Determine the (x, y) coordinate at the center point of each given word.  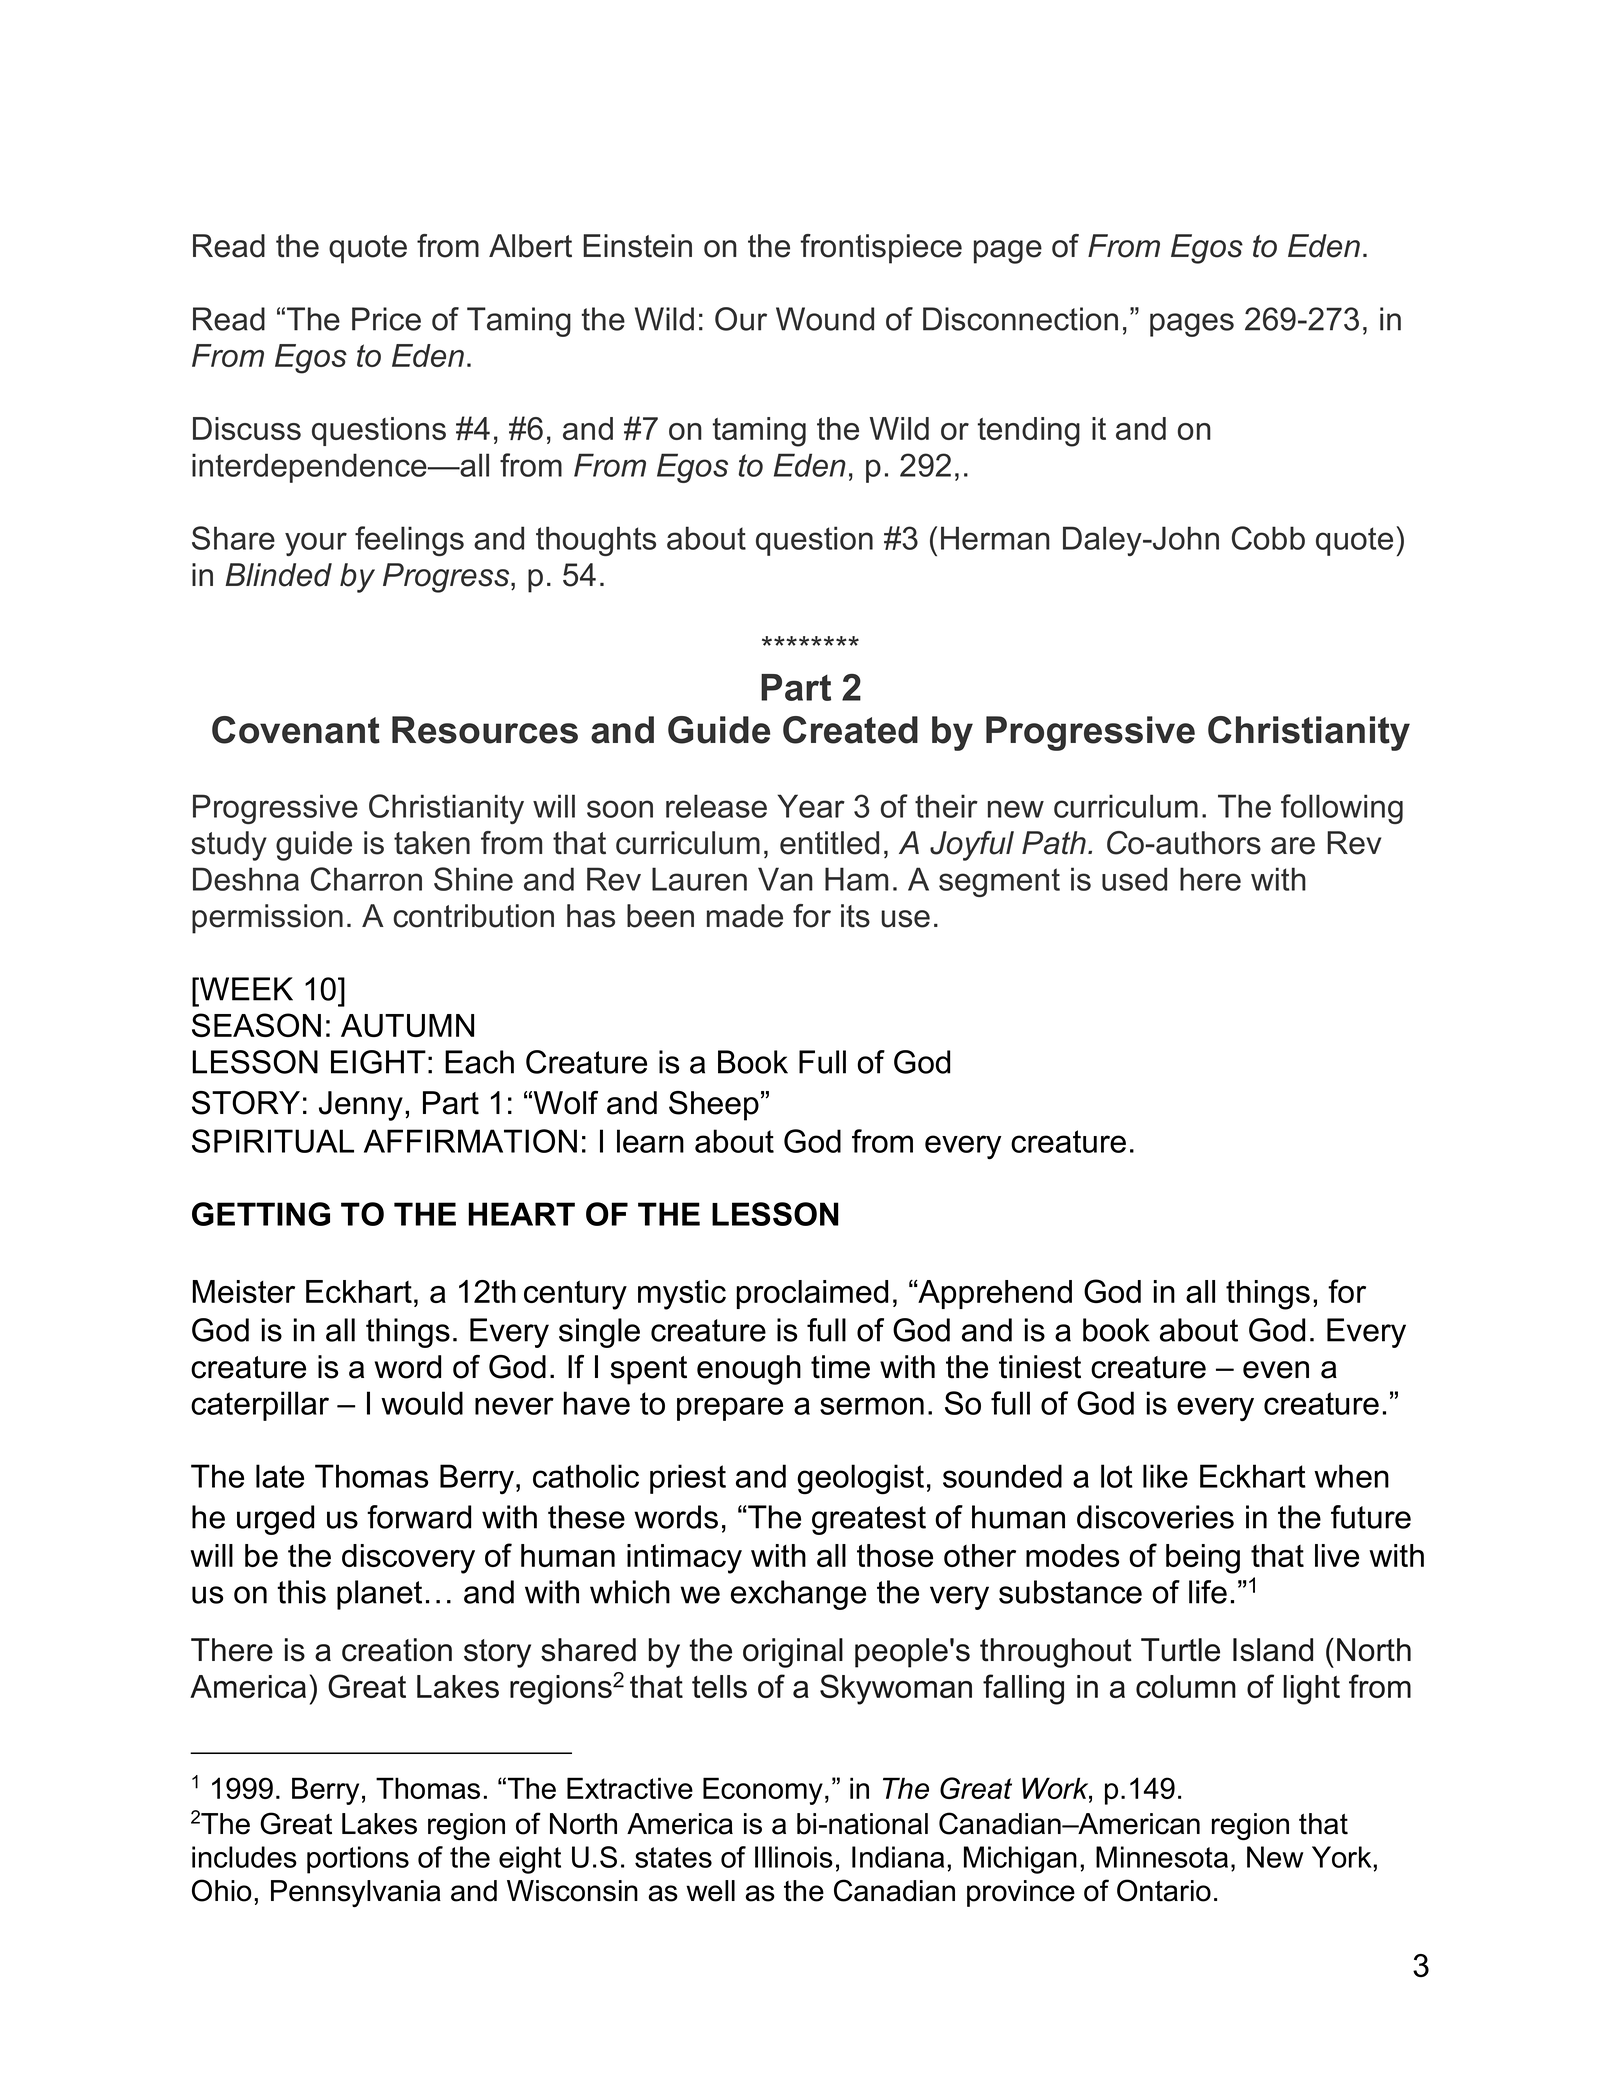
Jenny (361, 1106)
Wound (825, 319)
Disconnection (1020, 319)
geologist (860, 1479)
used (1134, 879)
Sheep (714, 1106)
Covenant (296, 730)
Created (850, 730)
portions (358, 1860)
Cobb (1268, 538)
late (280, 1476)
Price (386, 319)
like (1165, 1476)
